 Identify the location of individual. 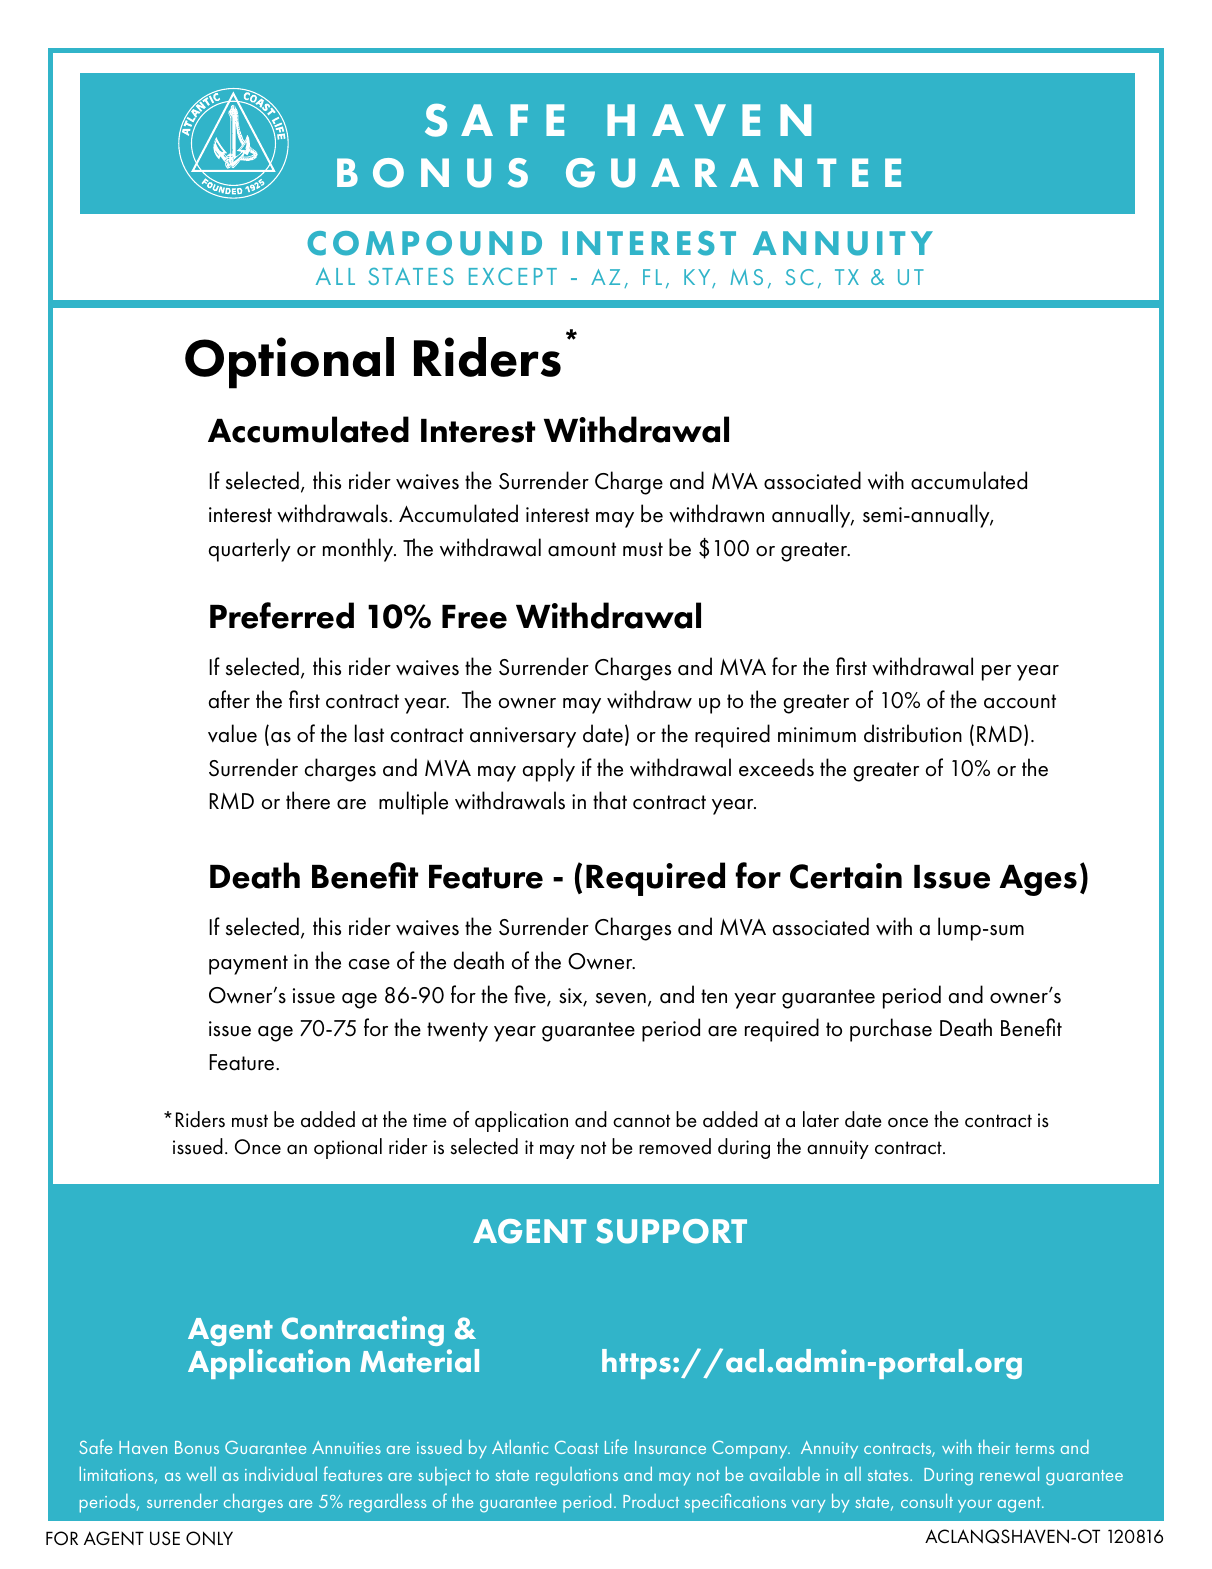
(281, 1474).
